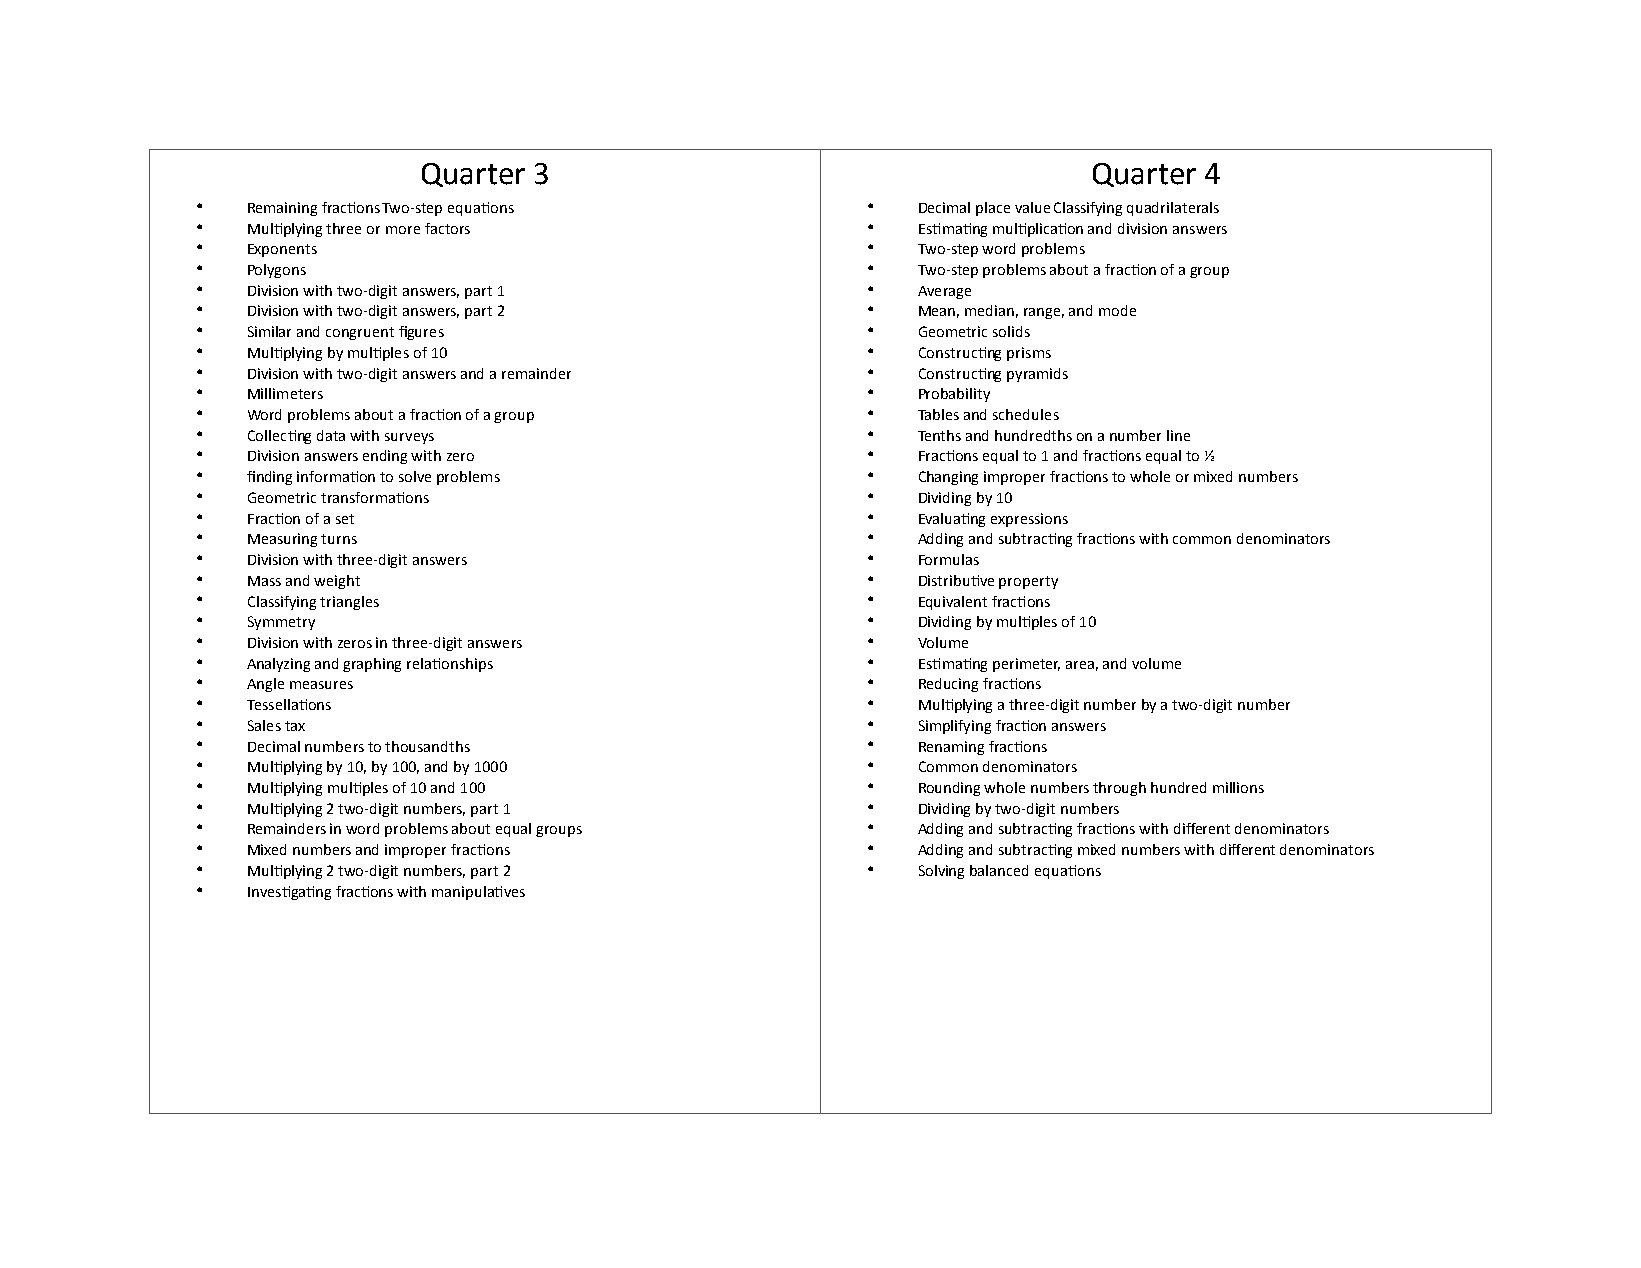 This screenshot has height=1268, width=1641. I want to click on thousandths, so click(427, 746).
